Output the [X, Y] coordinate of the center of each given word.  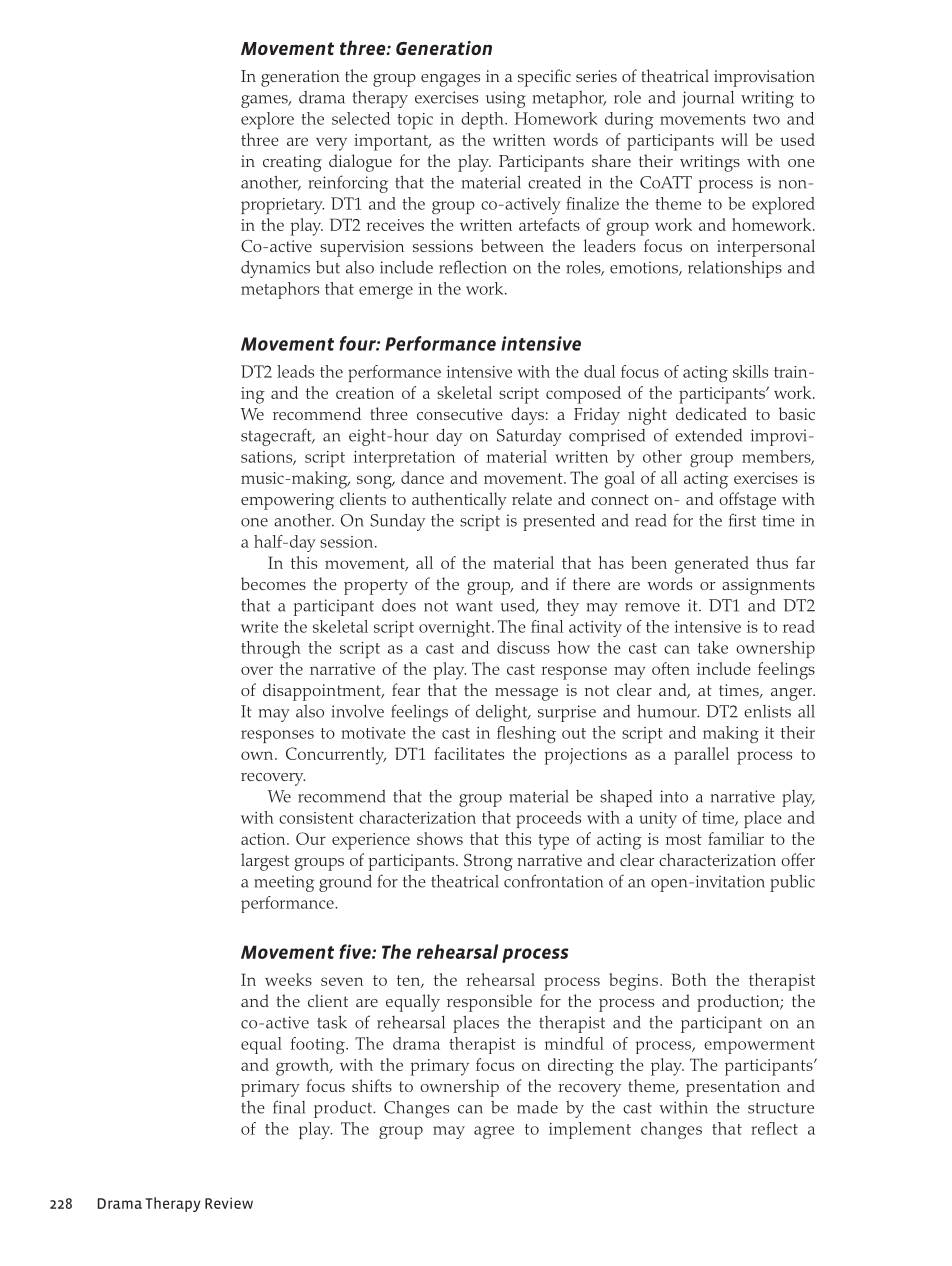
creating [292, 163]
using [506, 99]
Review [229, 1203]
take [713, 647]
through [271, 649]
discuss [523, 647]
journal [708, 99]
